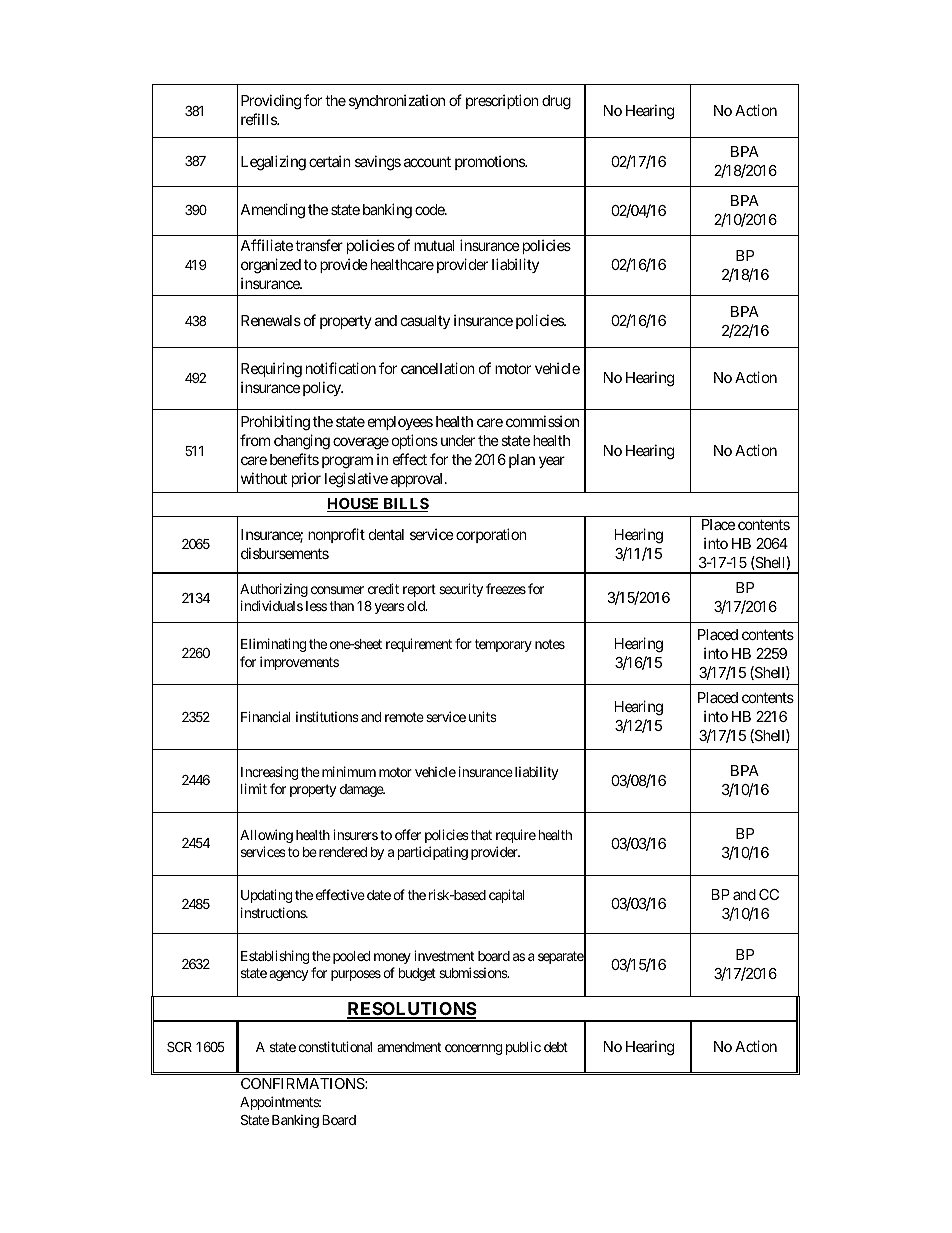 This screenshot has height=1233, width=952. I want to click on RESOLUTIONS, so click(412, 1010).
